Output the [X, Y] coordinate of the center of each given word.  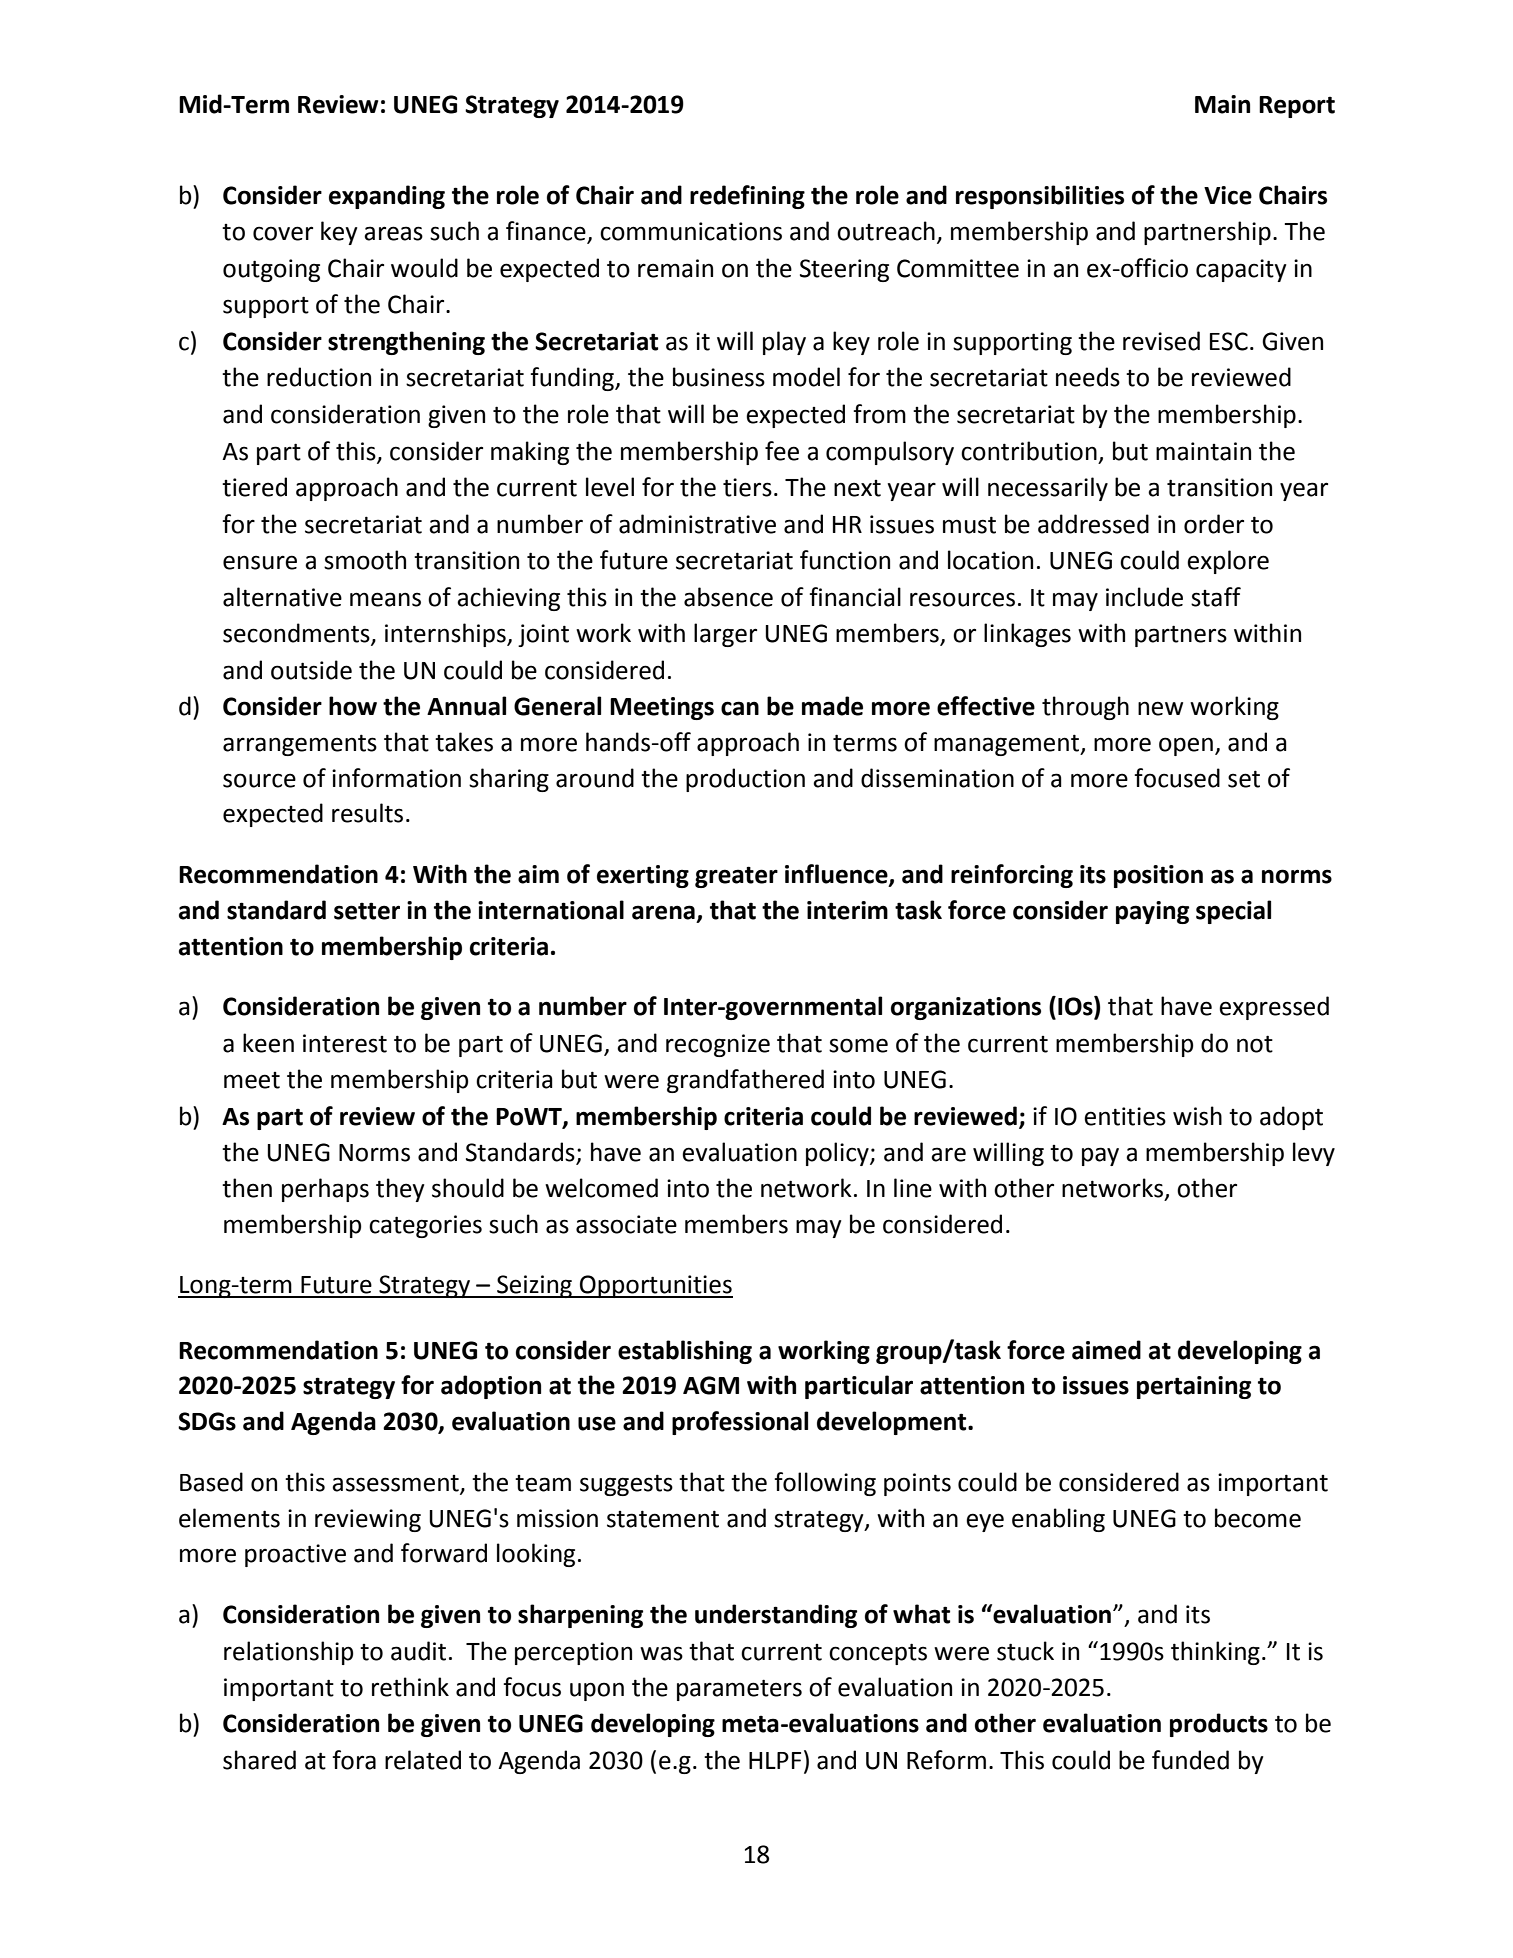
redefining [747, 197]
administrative [697, 524]
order [1214, 524]
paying [1152, 912]
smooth [365, 560]
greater [736, 877]
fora [354, 1760]
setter [367, 911]
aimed [1106, 1350]
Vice [1228, 195]
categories [425, 1226]
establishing [685, 1352]
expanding [387, 197]
